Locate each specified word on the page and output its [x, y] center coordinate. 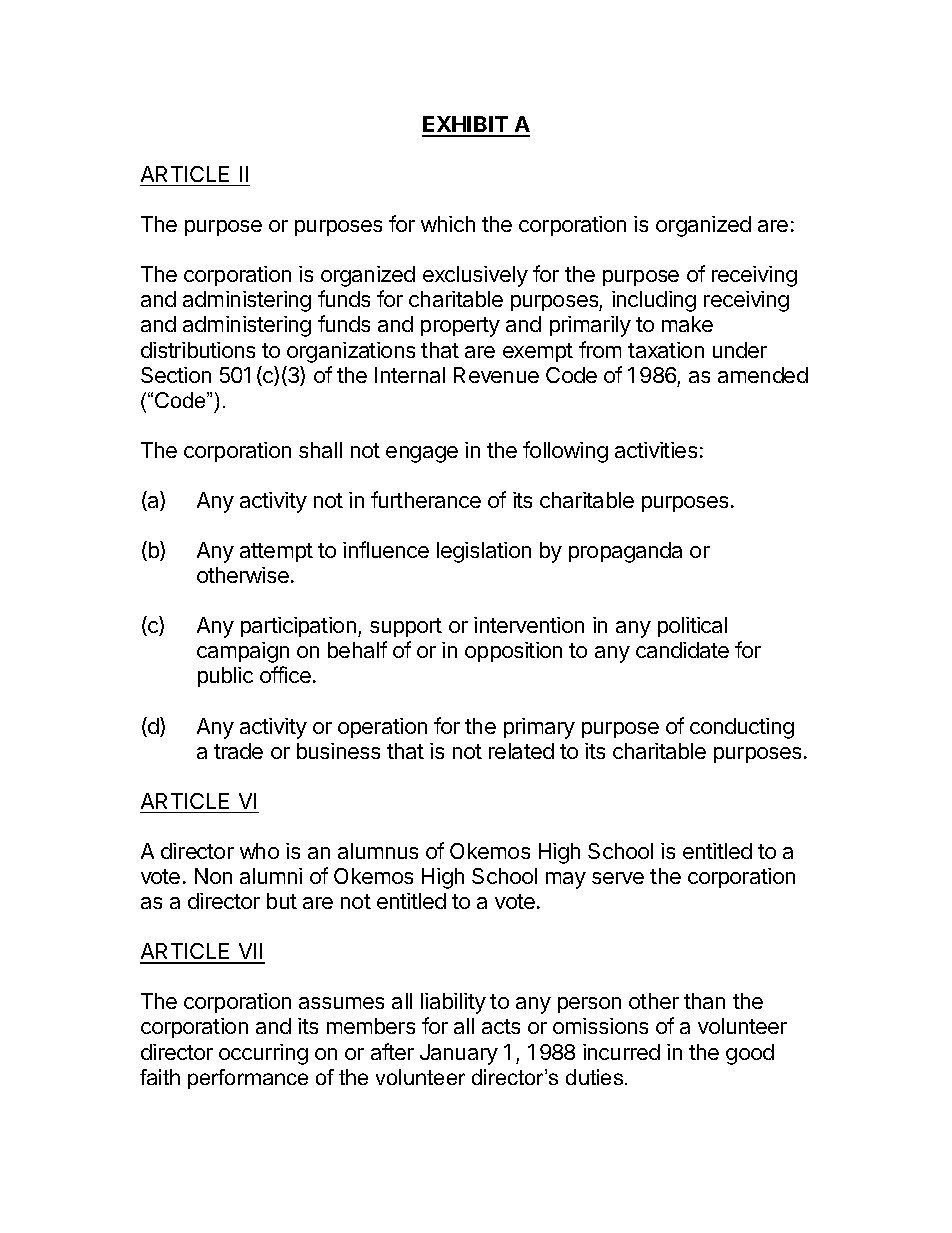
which [448, 224]
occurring [263, 1054]
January [459, 1054]
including [654, 301]
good [750, 1054]
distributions [198, 350]
